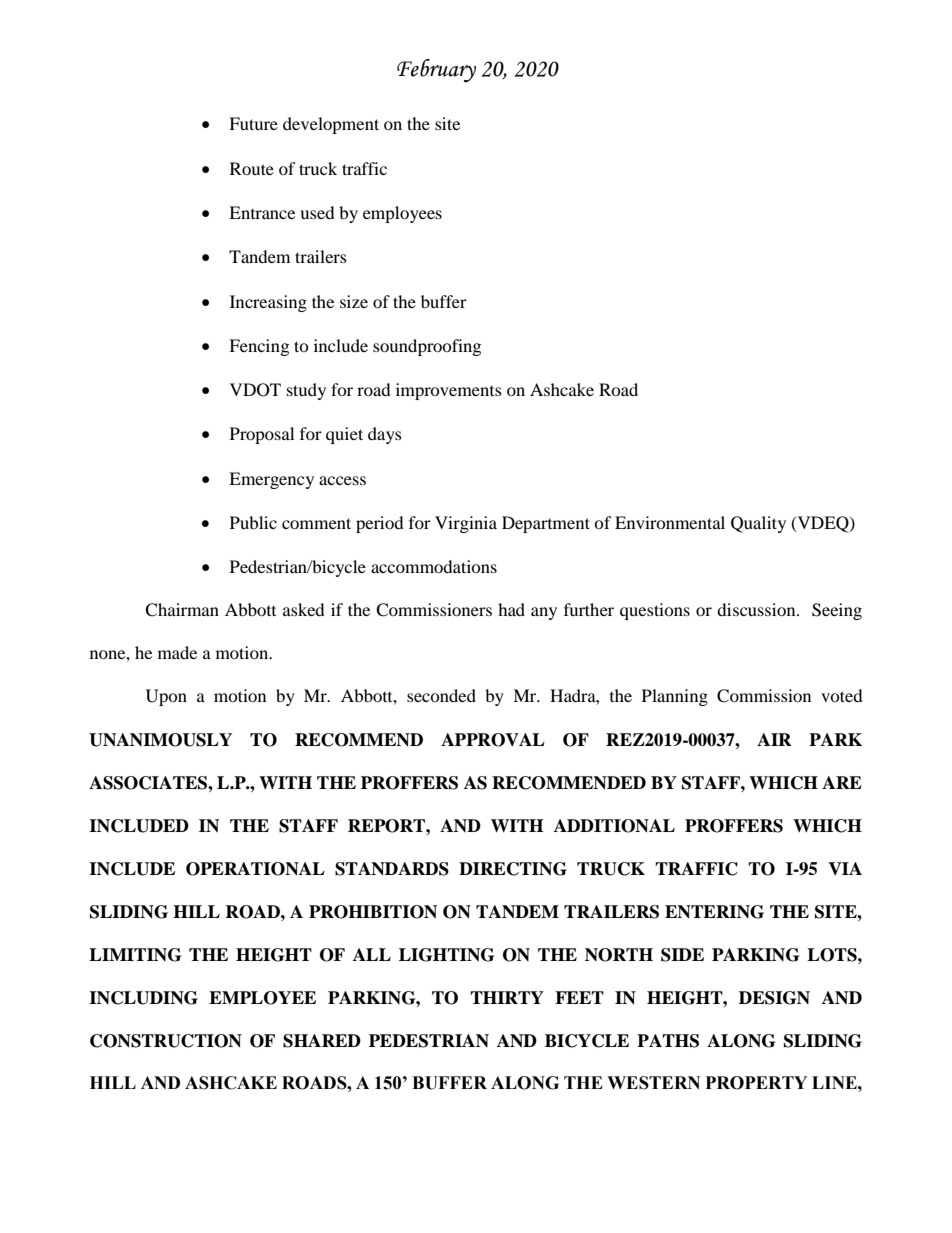 The width and height of the screenshot is (952, 1233). What do you see at coordinates (758, 524) in the screenshot?
I see `Quality` at bounding box center [758, 524].
